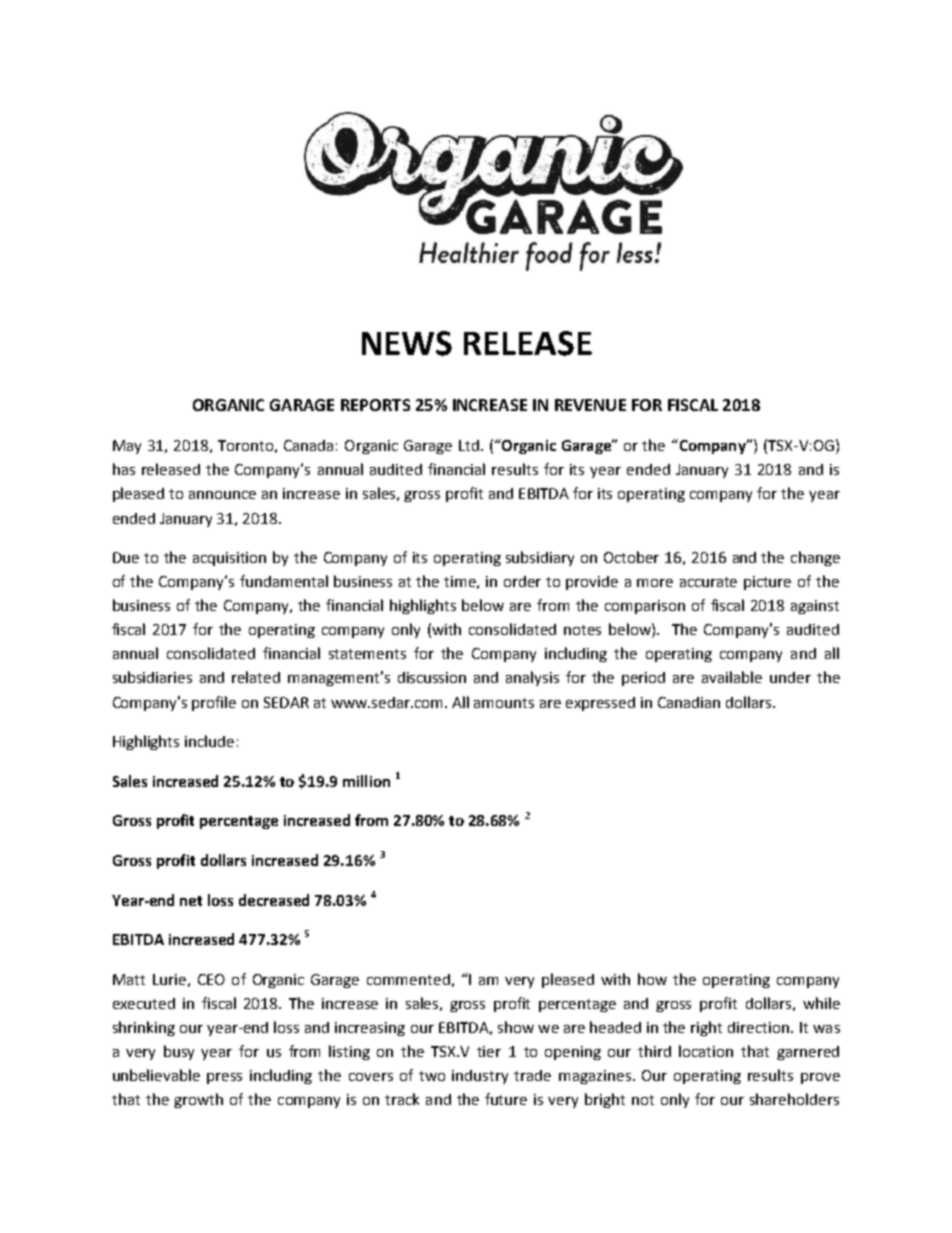 The image size is (952, 1233). What do you see at coordinates (407, 343) in the image?
I see `NEWS` at bounding box center [407, 343].
